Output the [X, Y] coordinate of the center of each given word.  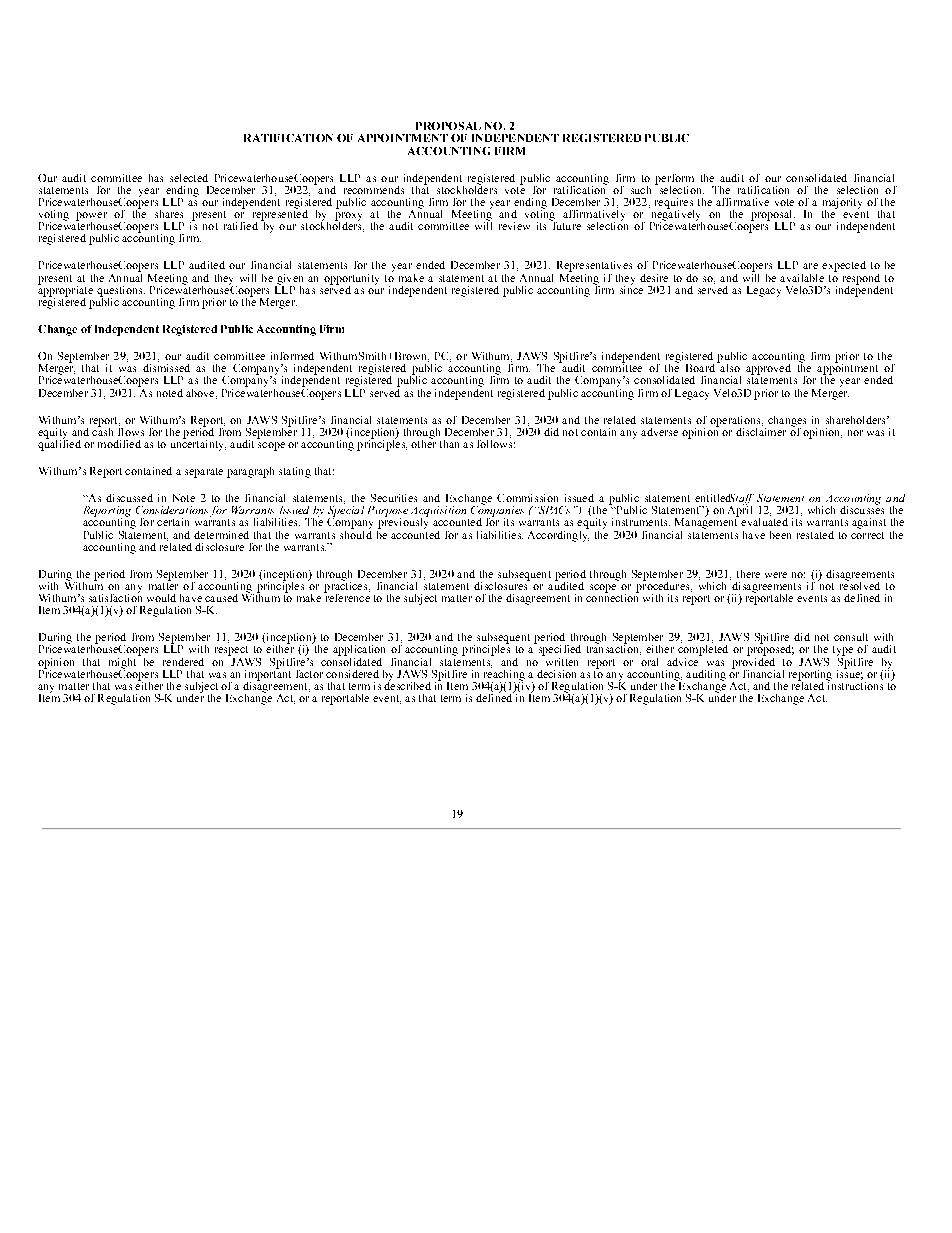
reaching [503, 675]
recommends [374, 190]
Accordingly [558, 534]
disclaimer [761, 430]
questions [121, 292]
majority [842, 204]
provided [753, 663]
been [780, 535]
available [802, 278]
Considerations [172, 510]
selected [189, 178]
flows [131, 430]
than [449, 444]
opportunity [351, 280]
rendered [183, 662]
